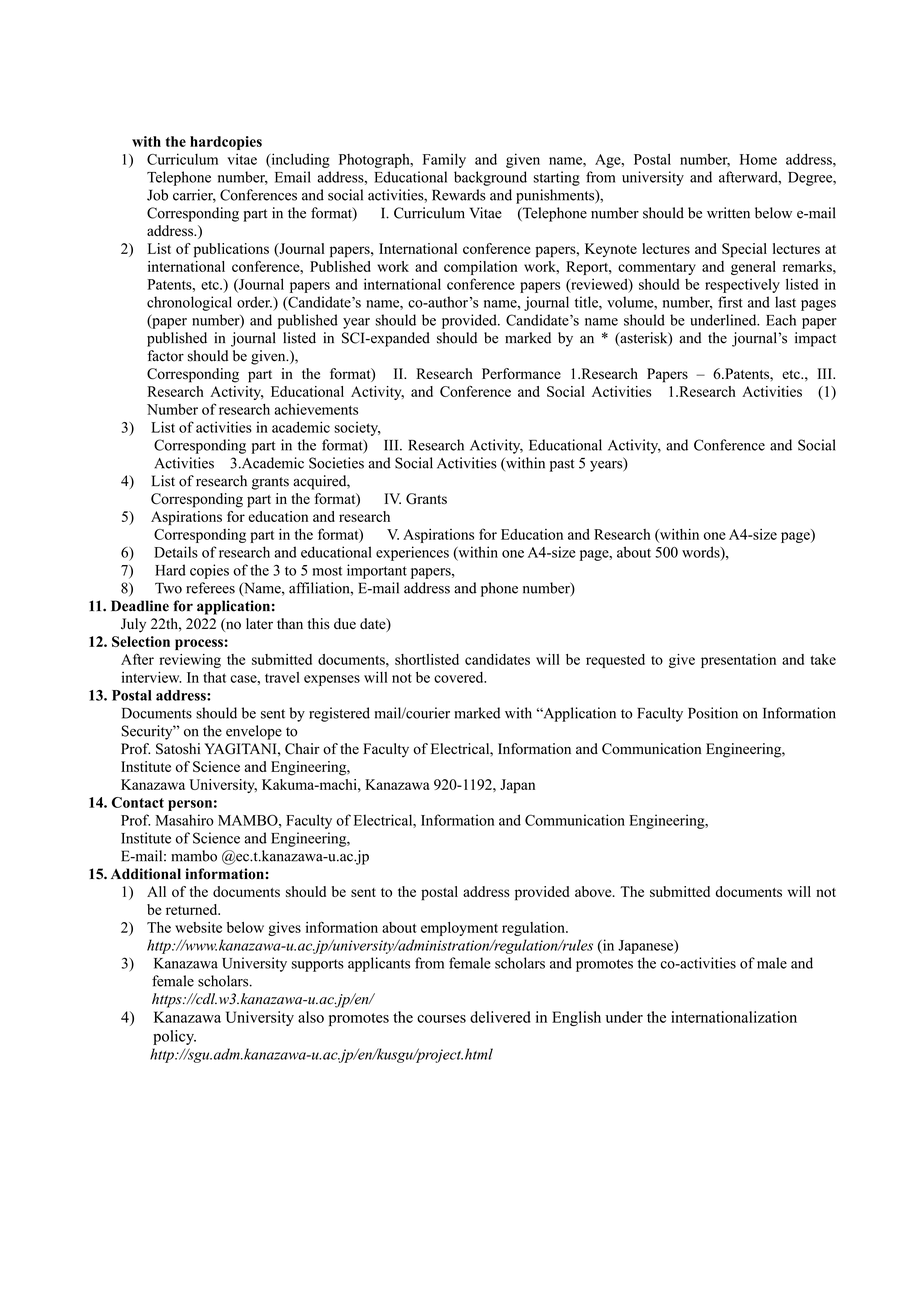 The height and width of the screenshot is (1308, 924). Describe the element at coordinates (412, 553) in the screenshot. I see `experiences` at that location.
